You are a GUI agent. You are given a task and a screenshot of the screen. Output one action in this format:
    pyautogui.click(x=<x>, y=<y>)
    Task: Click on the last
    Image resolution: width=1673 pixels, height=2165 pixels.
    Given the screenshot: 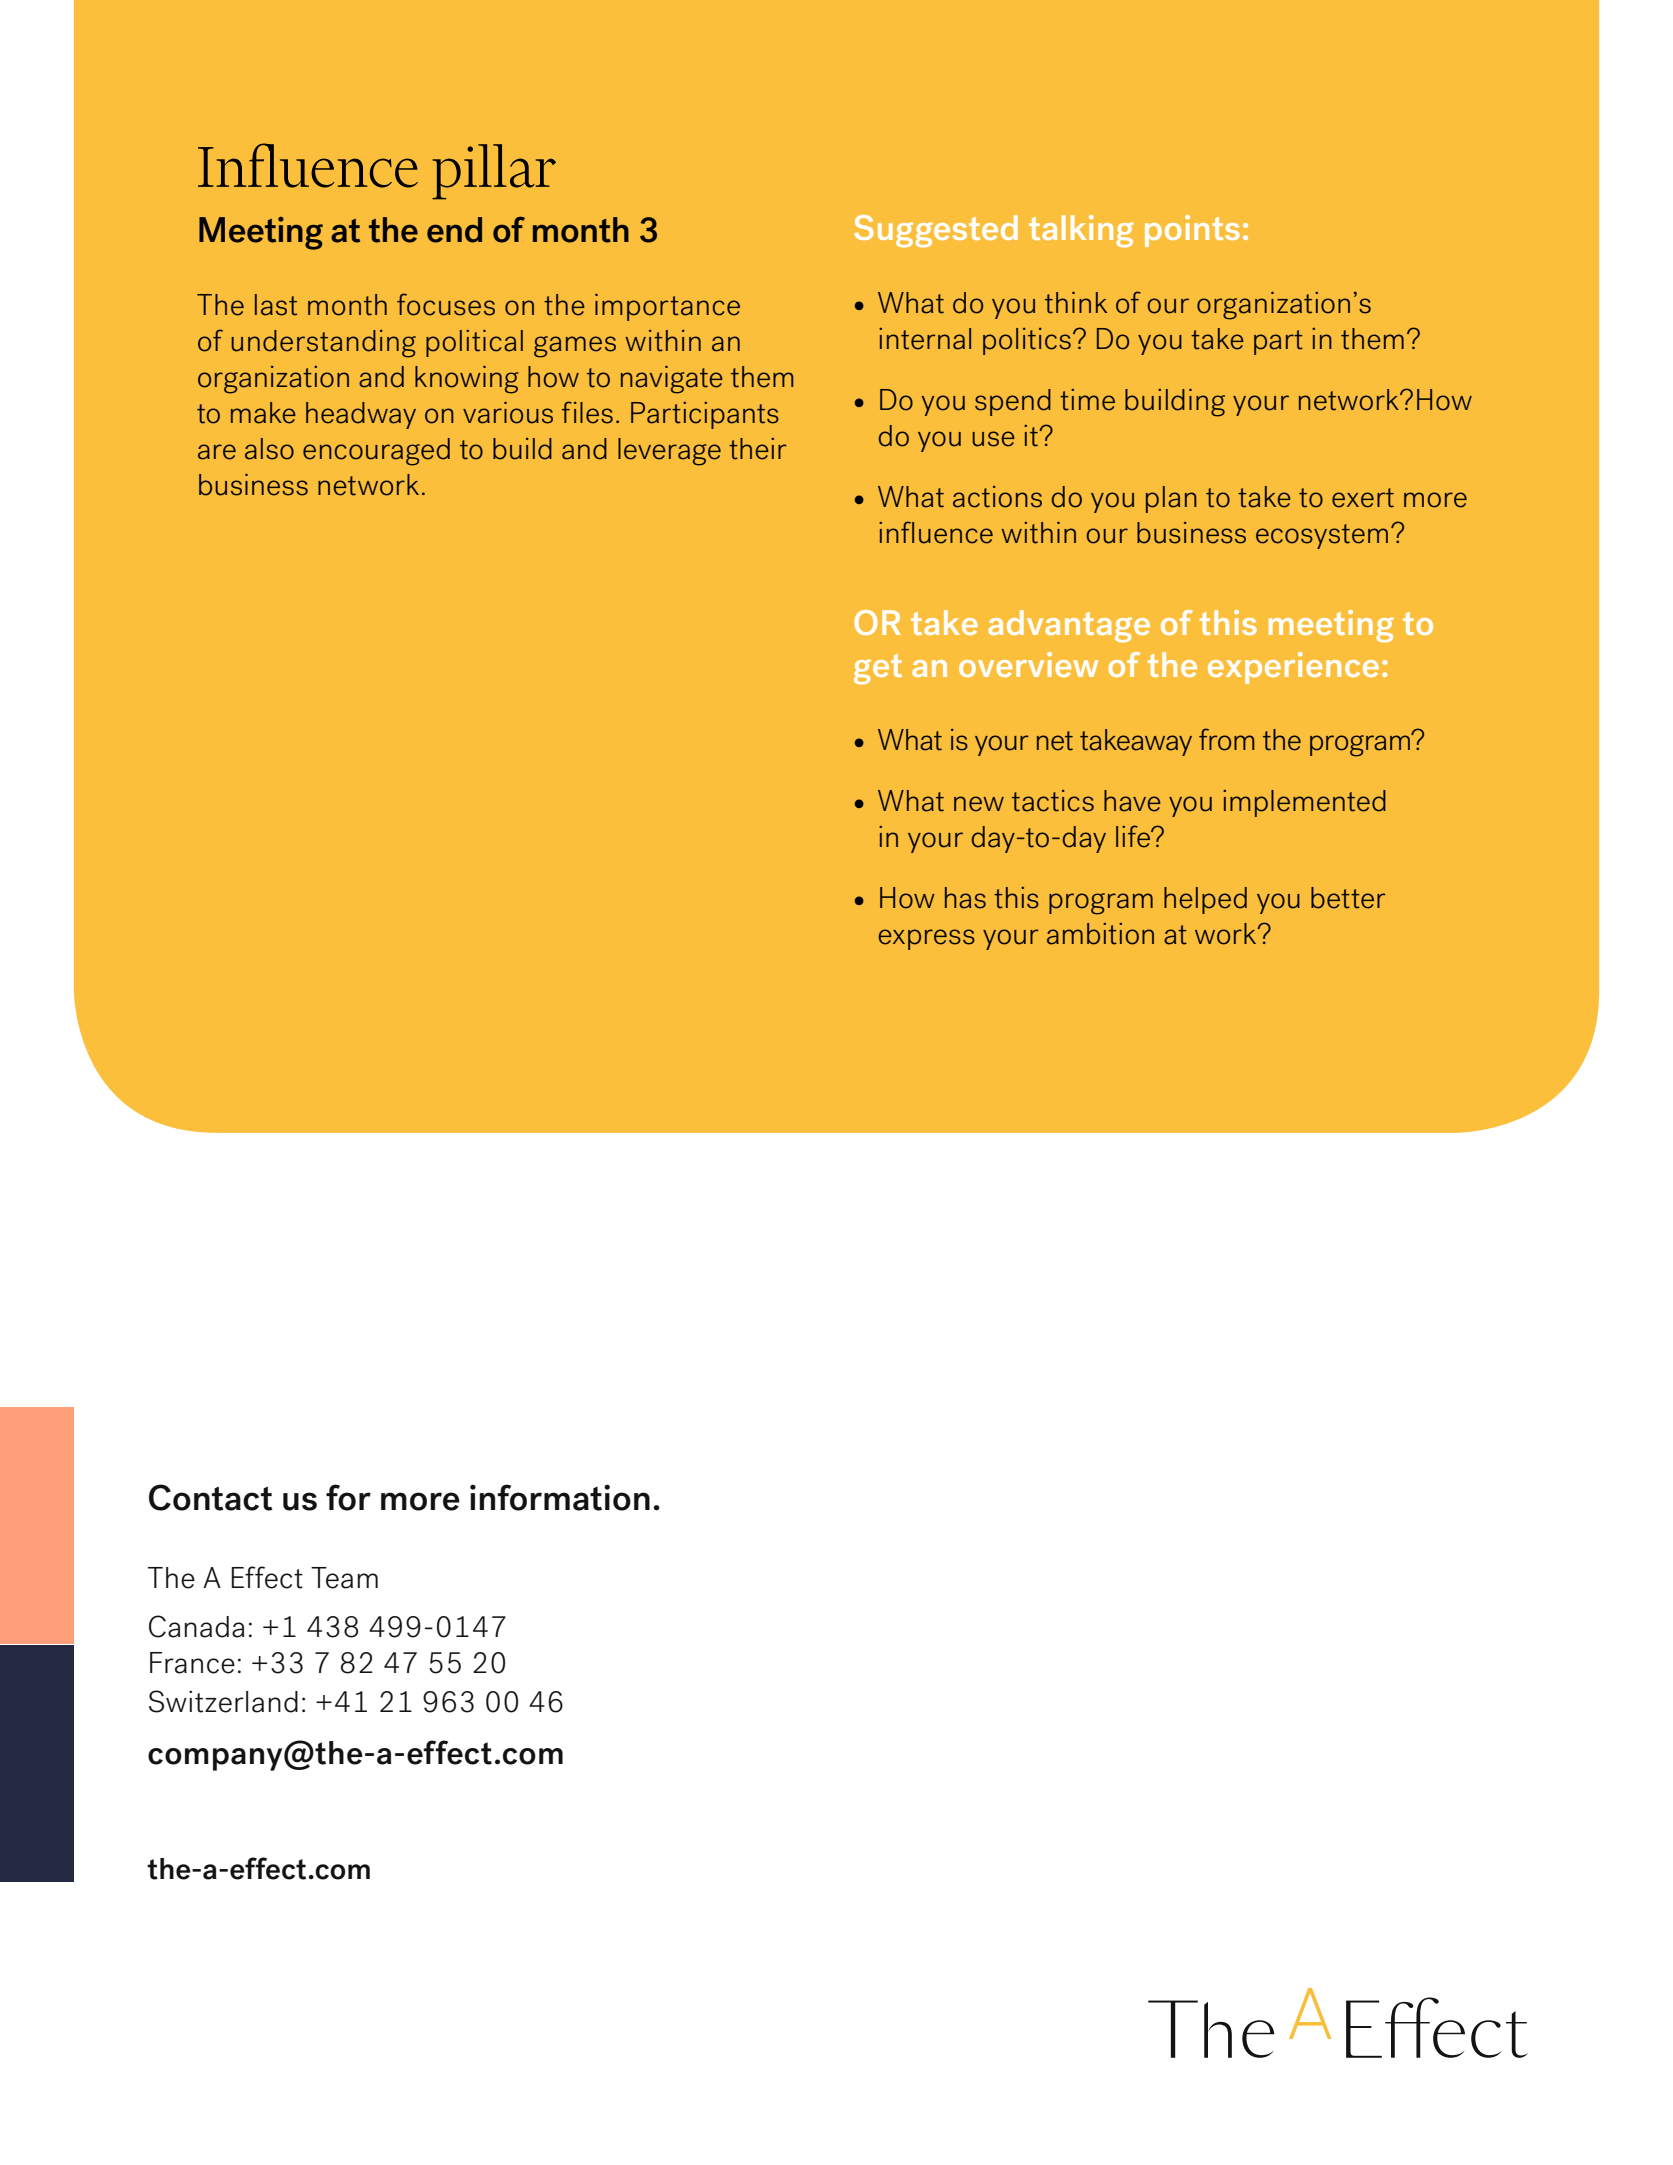 What is the action you would take?
    pyautogui.click(x=276, y=305)
